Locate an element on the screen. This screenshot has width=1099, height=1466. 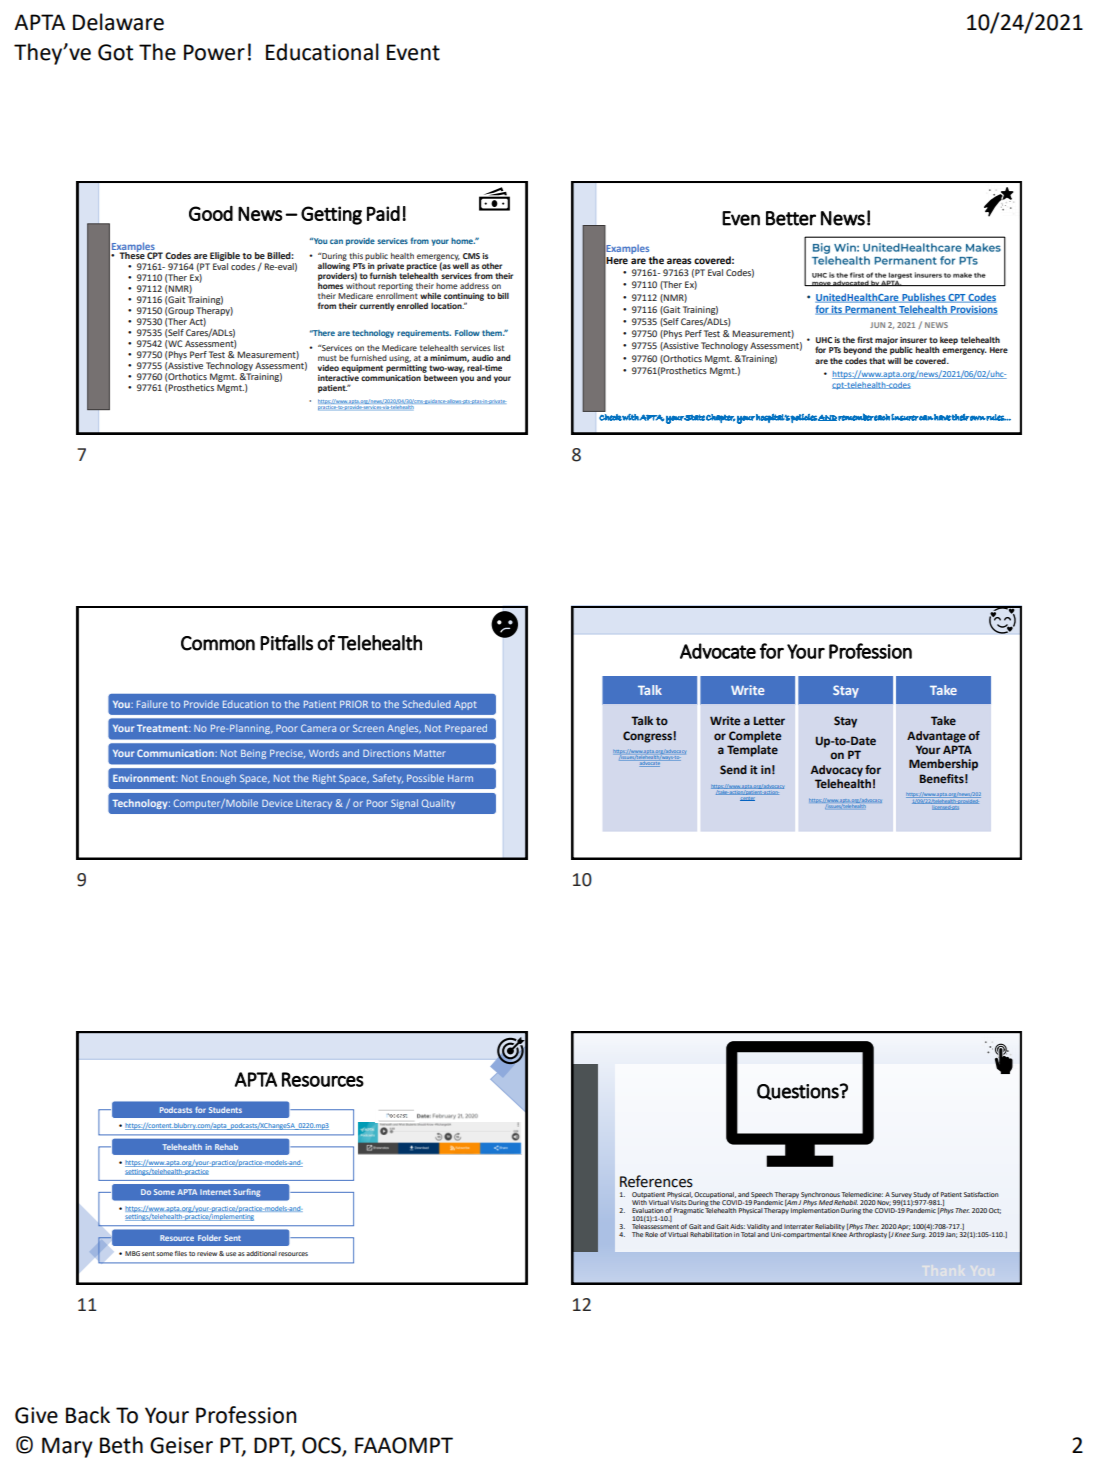
Advantage is located at coordinates (936, 737).
